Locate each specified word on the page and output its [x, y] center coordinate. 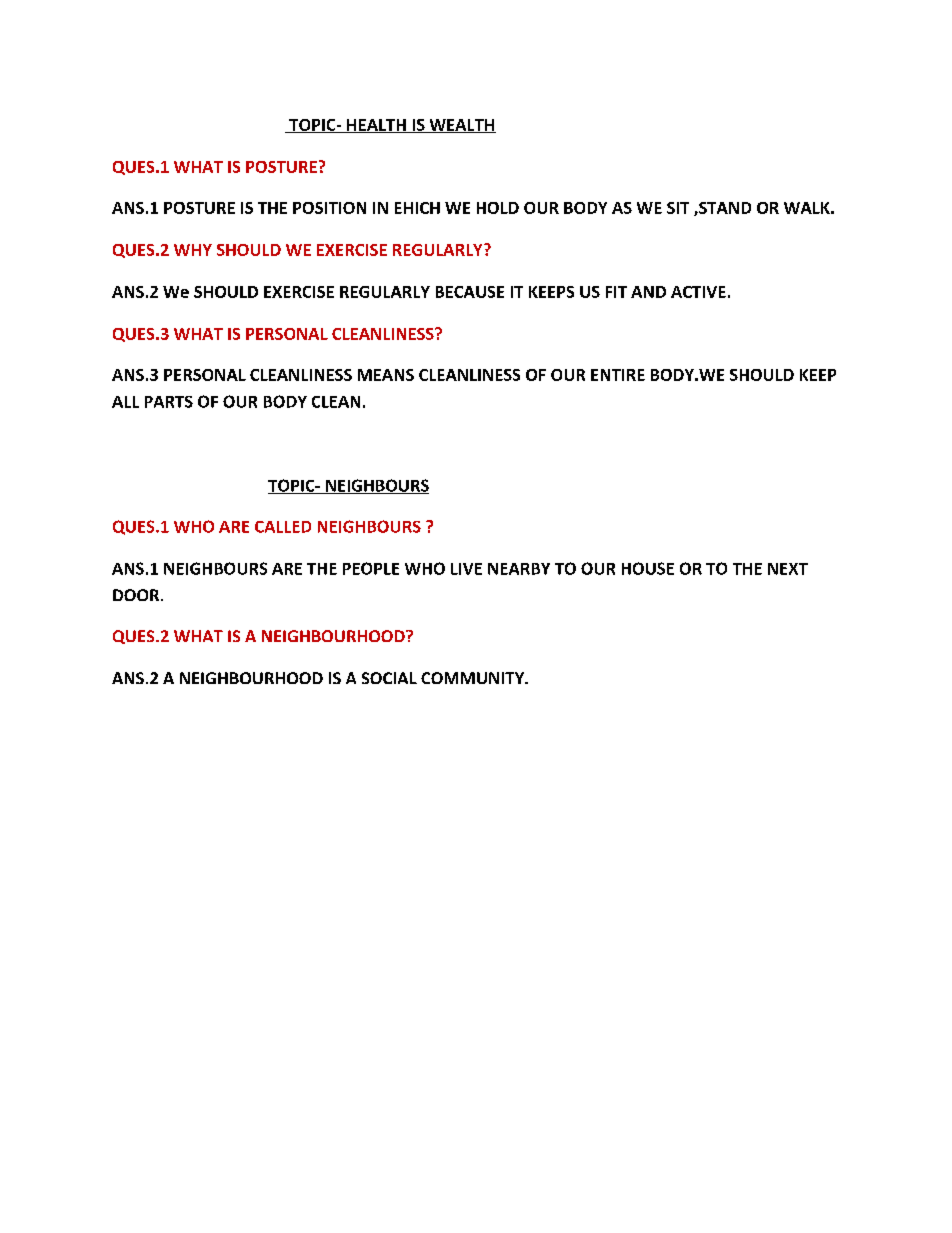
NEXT [788, 569]
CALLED [283, 527]
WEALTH [461, 126]
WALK [807, 208]
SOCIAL [389, 678]
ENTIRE [618, 375]
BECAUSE [470, 292]
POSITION [329, 208]
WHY [193, 250]
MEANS [386, 375]
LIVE [466, 569]
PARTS [169, 402]
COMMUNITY [473, 678]
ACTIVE [698, 292]
